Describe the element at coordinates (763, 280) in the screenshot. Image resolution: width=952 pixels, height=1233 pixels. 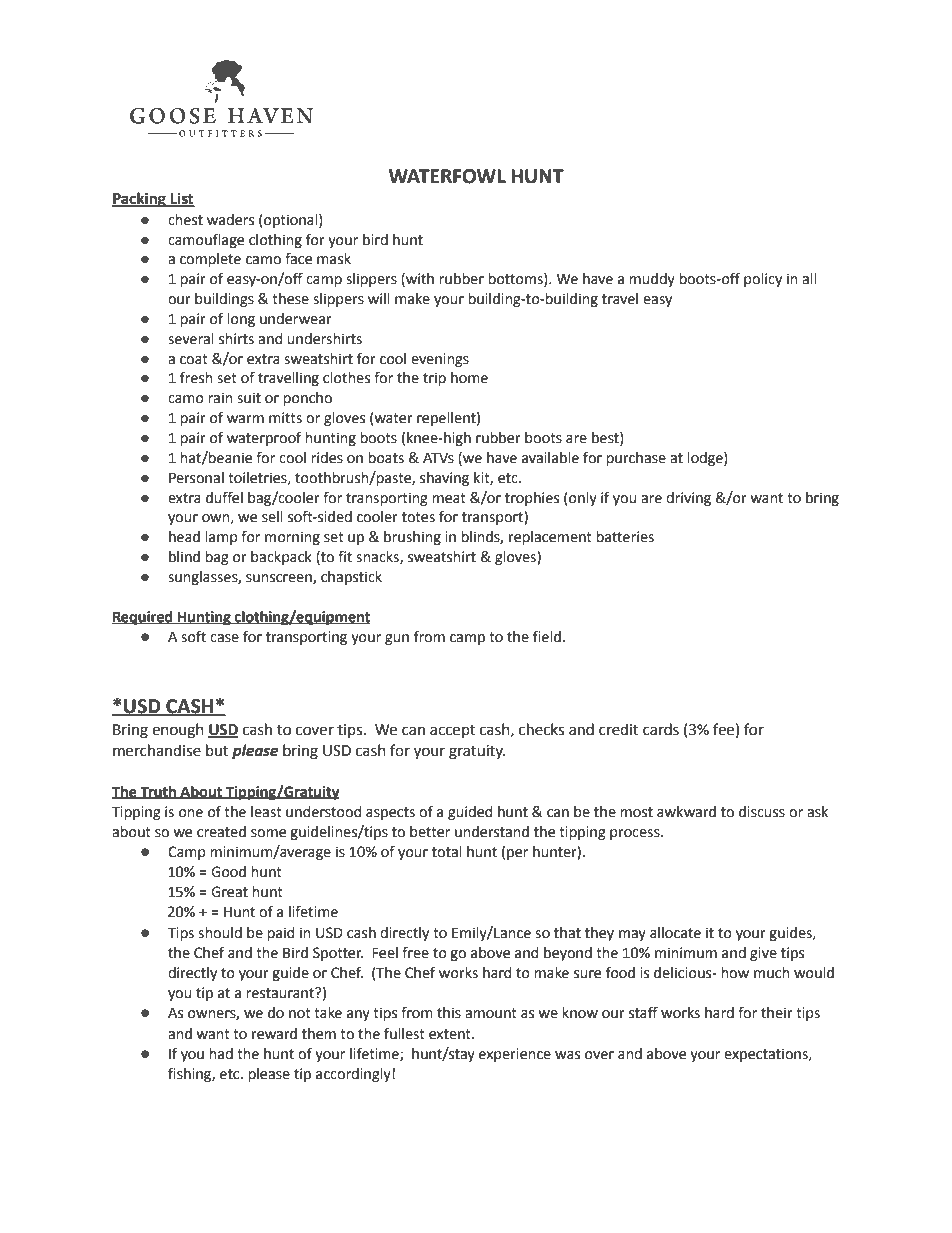
I see `policy` at that location.
